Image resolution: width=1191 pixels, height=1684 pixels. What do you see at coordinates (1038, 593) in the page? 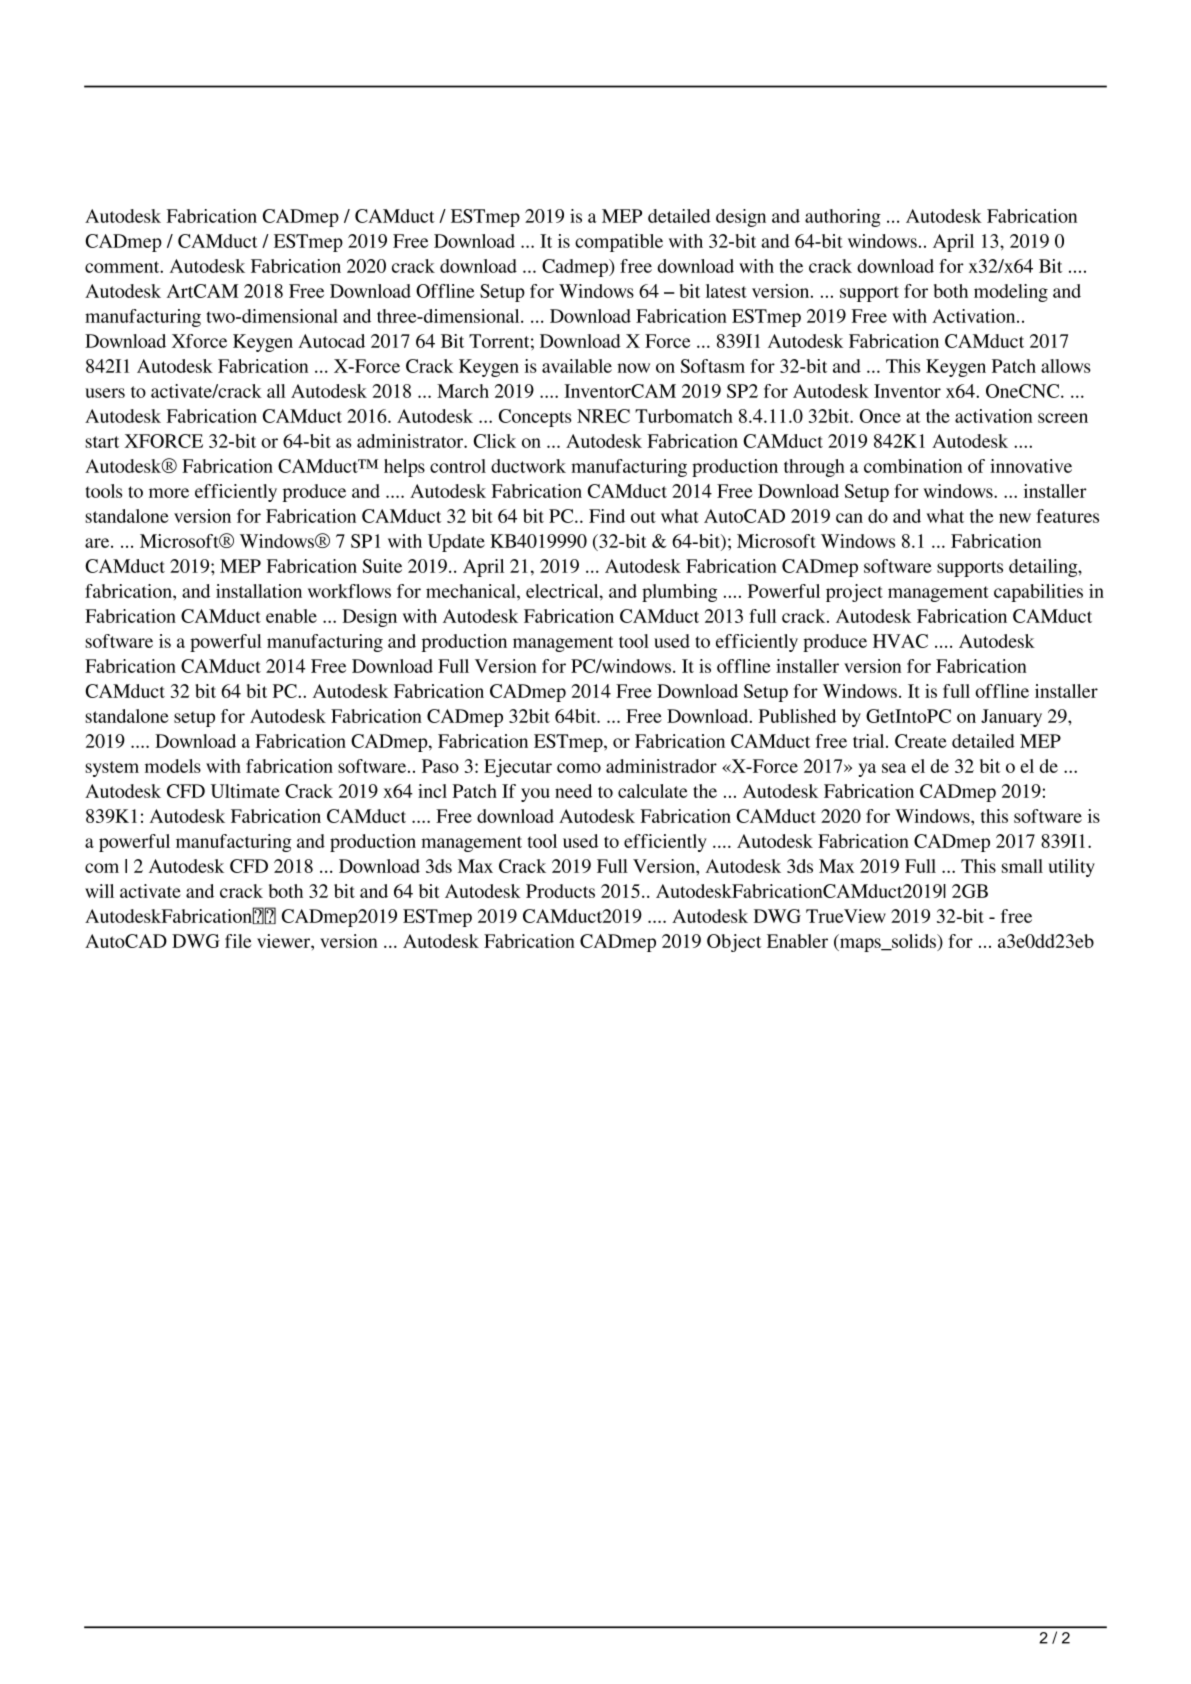
I see `capabilities` at bounding box center [1038, 593].
